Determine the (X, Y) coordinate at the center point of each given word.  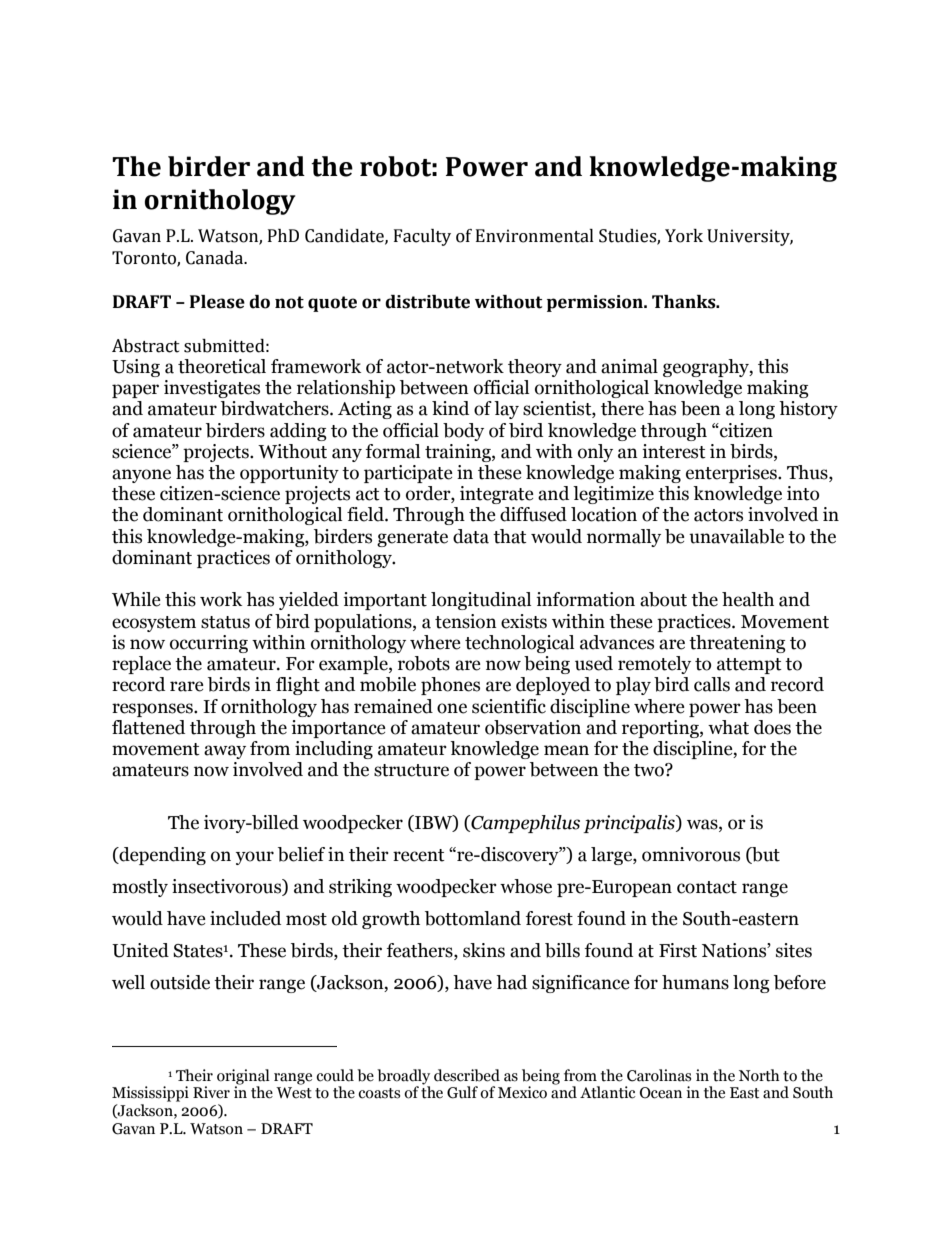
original (243, 1077)
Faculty (422, 237)
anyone (141, 476)
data (471, 536)
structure (411, 770)
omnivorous (691, 854)
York (684, 236)
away (225, 752)
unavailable (736, 536)
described (467, 1075)
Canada (216, 258)
